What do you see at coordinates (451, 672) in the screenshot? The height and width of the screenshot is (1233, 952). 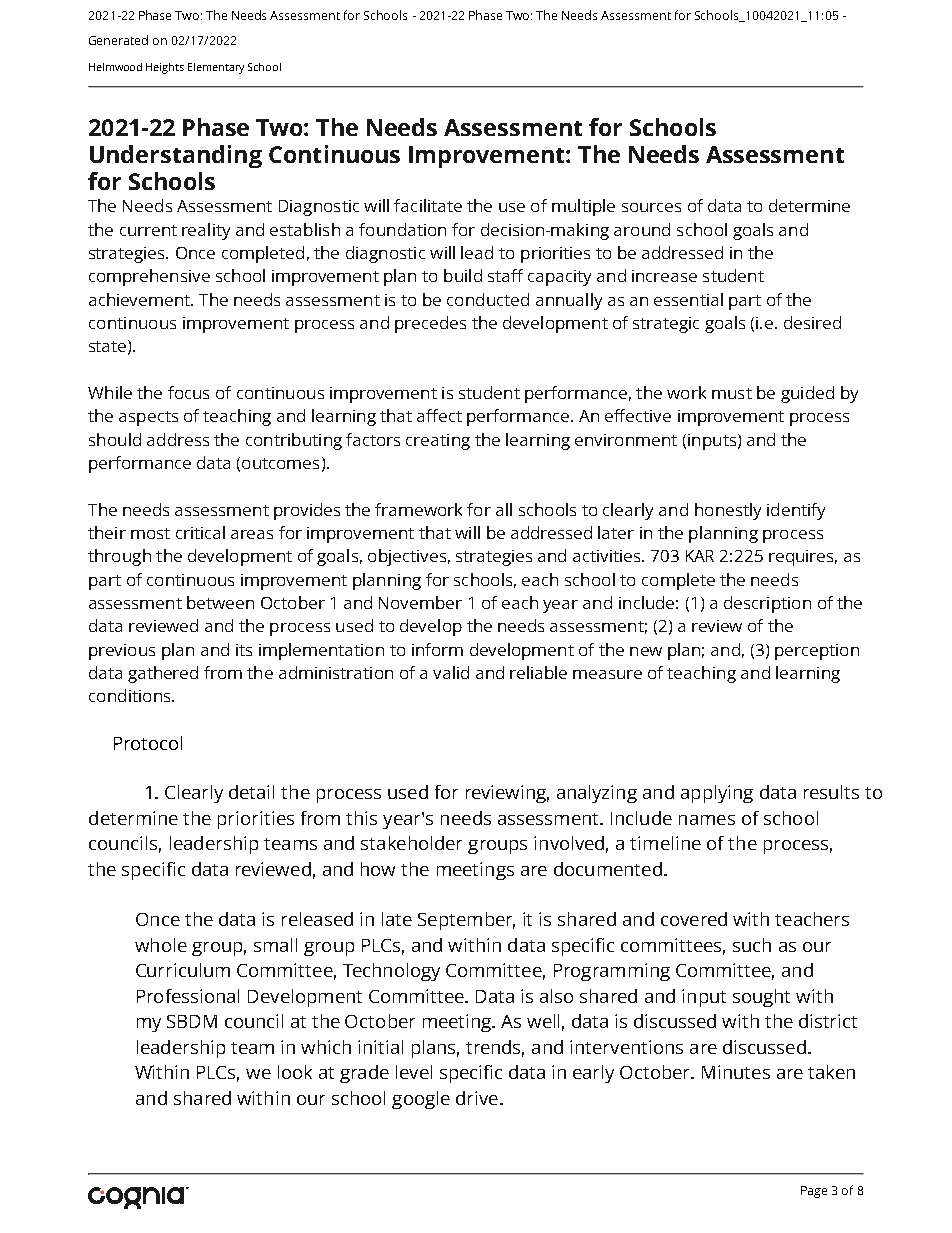 I see `valid` at bounding box center [451, 672].
